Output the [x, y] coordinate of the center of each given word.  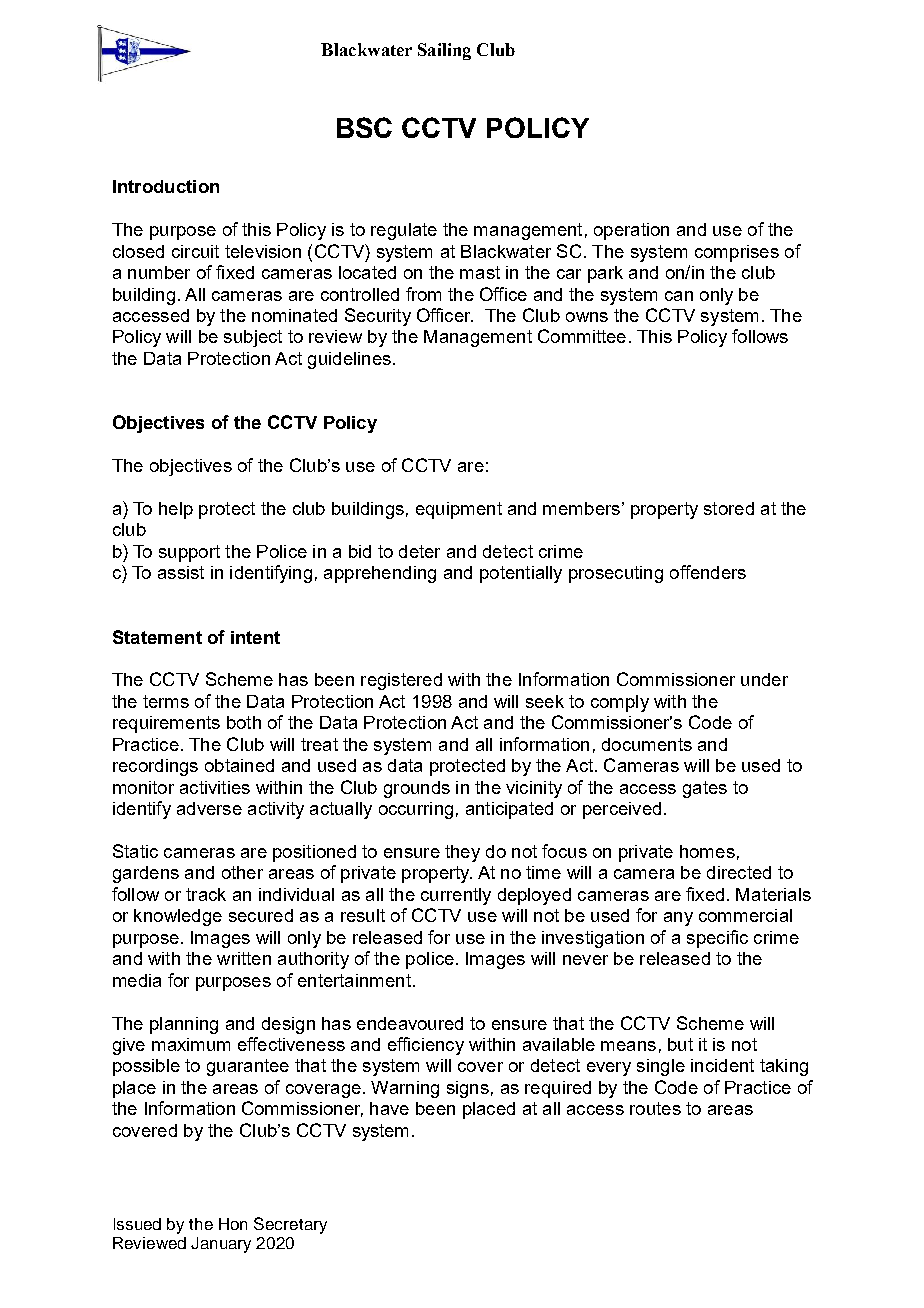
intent [255, 637]
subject [253, 338]
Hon [233, 1224]
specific [717, 939]
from [423, 294]
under [764, 679]
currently [456, 896]
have [389, 1108]
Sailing [444, 51]
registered [401, 681]
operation [631, 231]
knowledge [178, 917]
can [679, 296]
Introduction [166, 186]
